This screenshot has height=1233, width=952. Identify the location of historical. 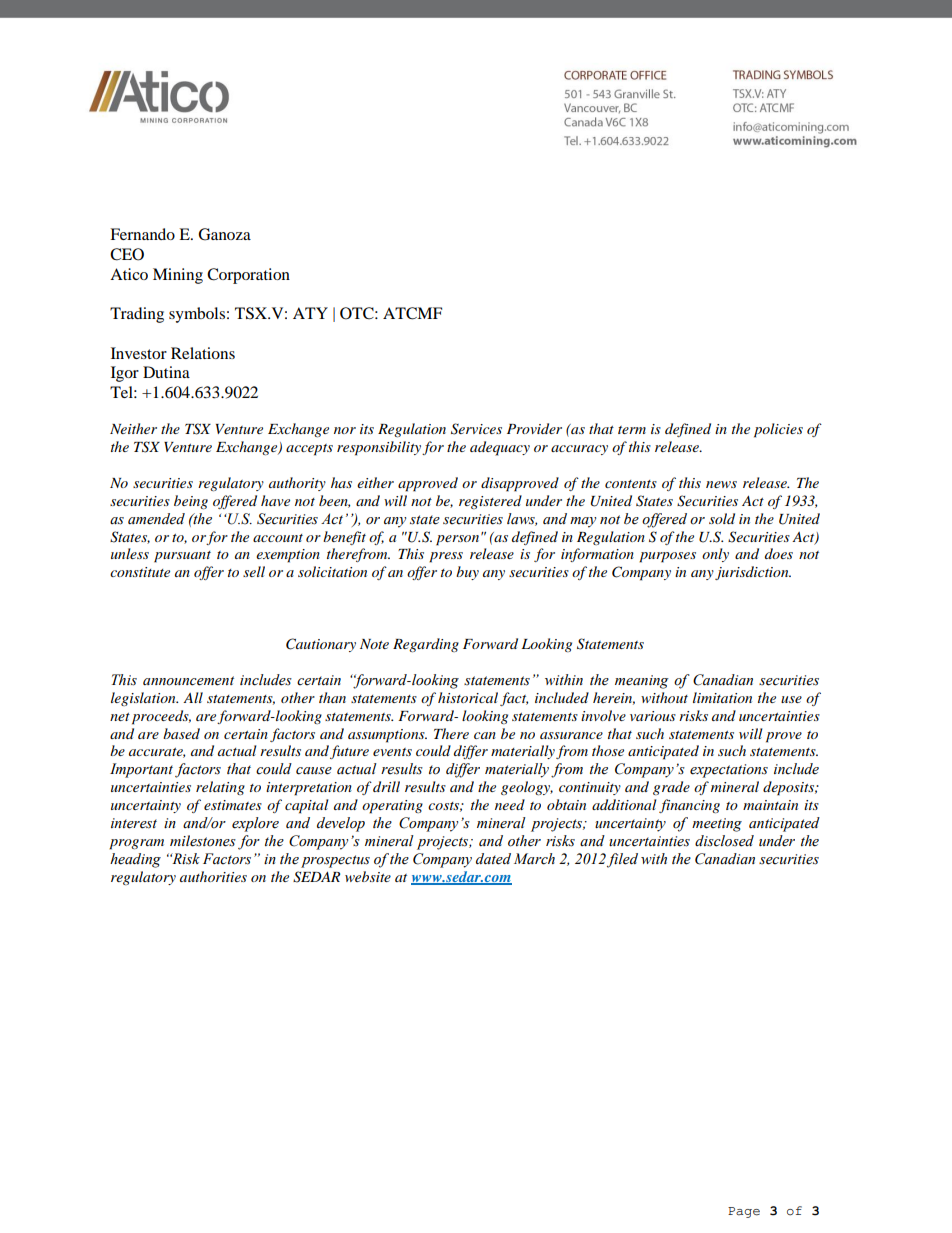
(468, 697).
